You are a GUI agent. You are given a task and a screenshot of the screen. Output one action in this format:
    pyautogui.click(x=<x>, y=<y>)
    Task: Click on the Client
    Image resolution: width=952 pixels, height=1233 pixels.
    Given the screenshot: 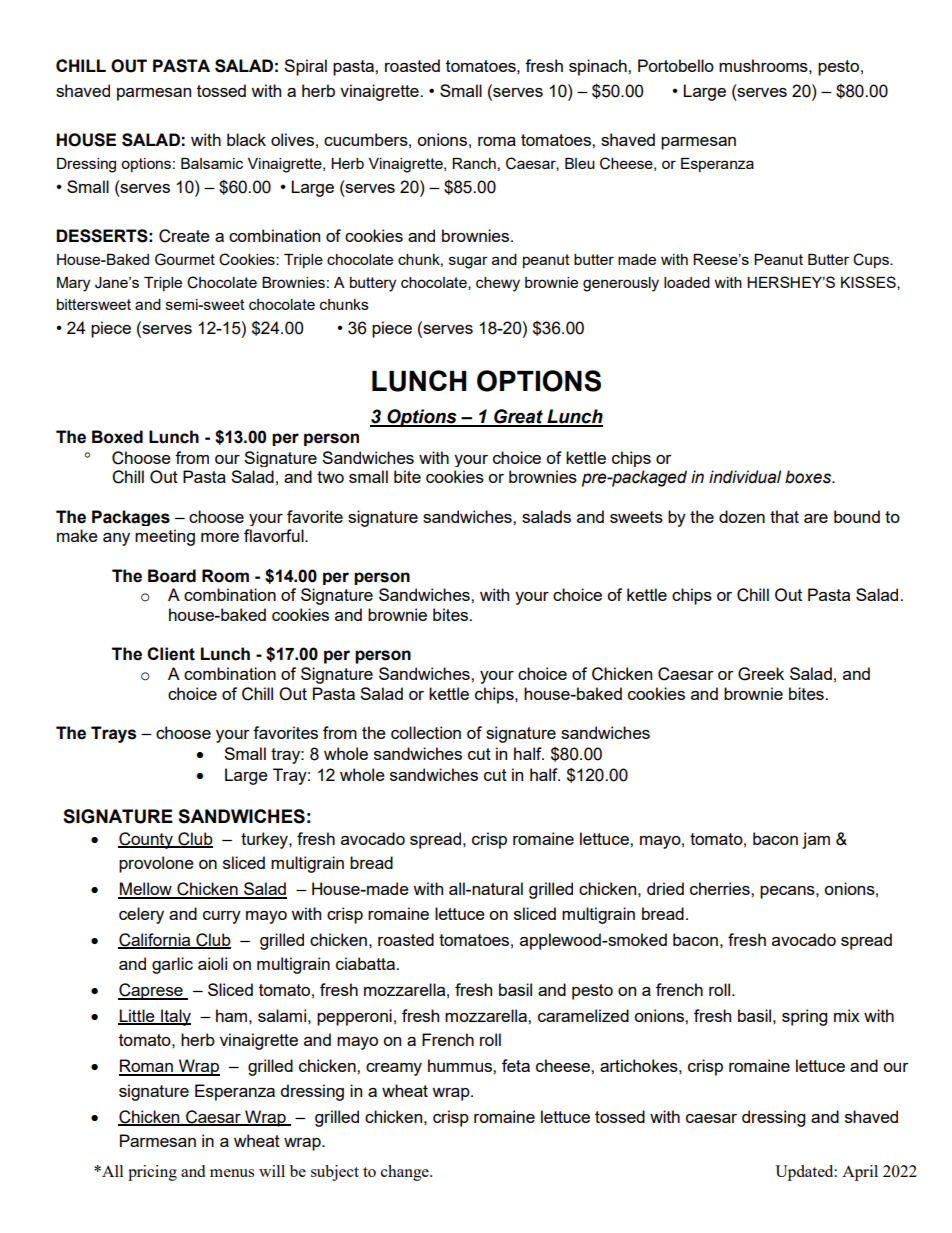 What is the action you would take?
    pyautogui.click(x=171, y=654)
